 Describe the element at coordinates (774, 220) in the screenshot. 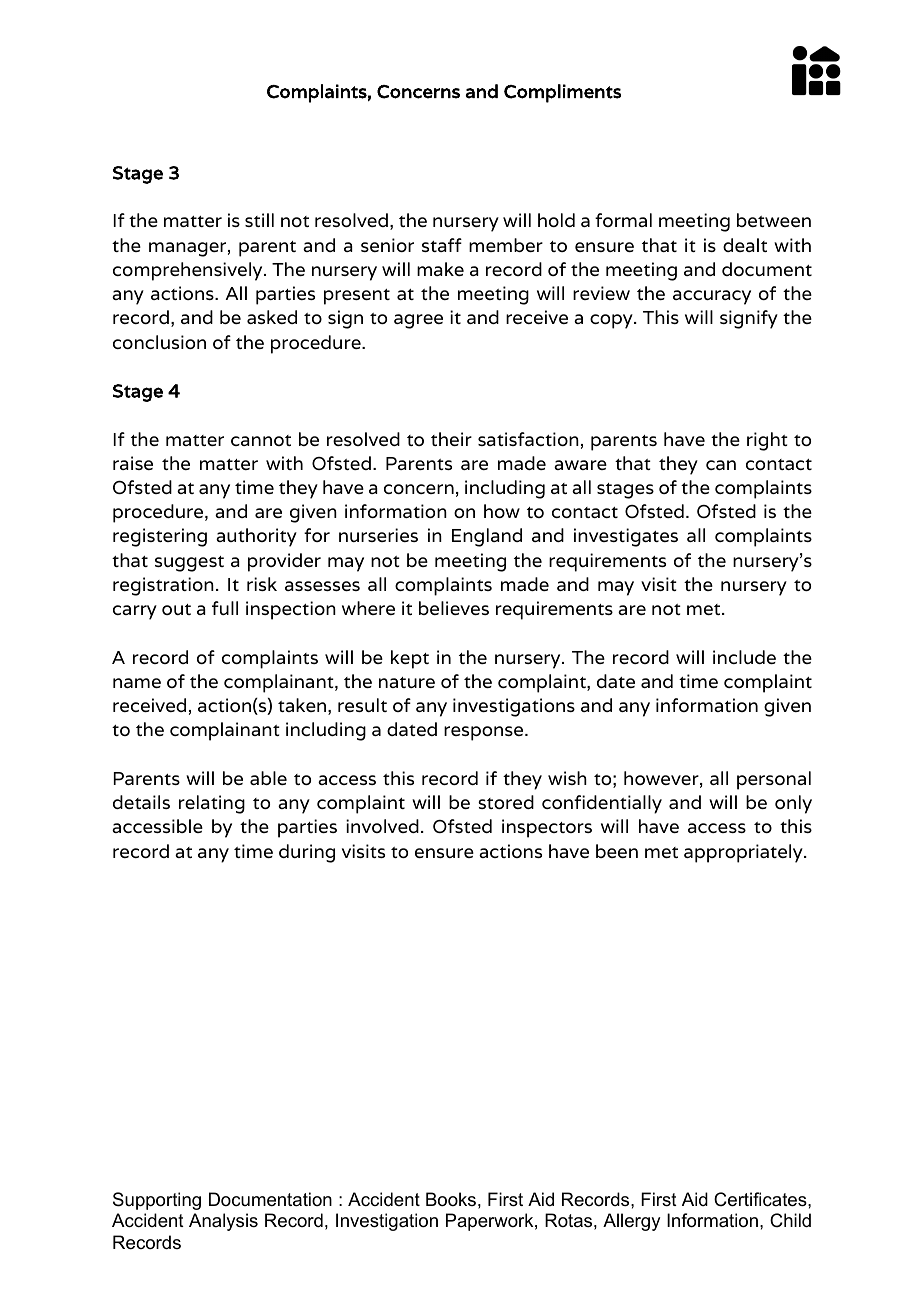

I see `between` at that location.
